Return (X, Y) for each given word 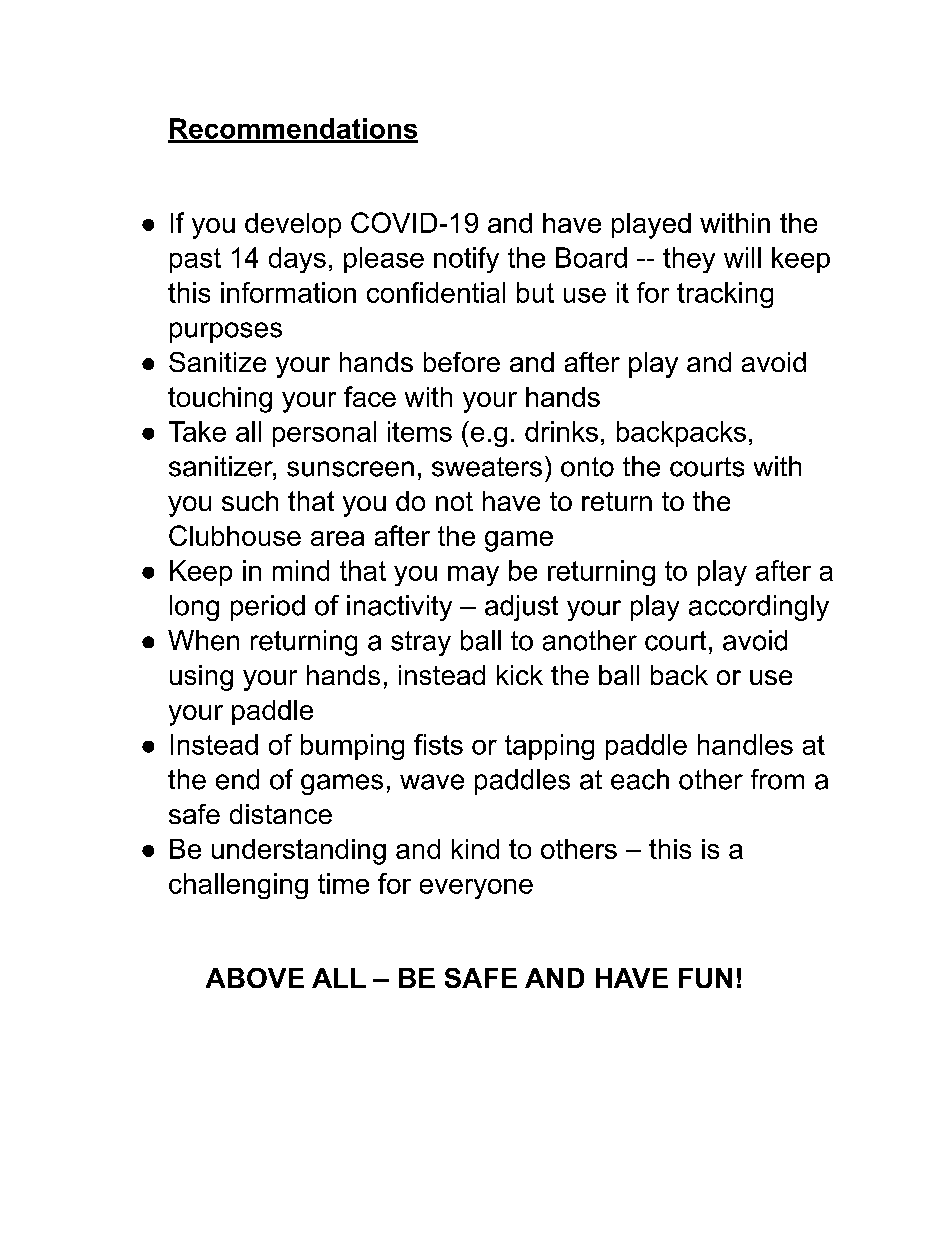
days (297, 260)
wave (432, 782)
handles (745, 744)
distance (281, 814)
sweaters (487, 467)
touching (220, 400)
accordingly (759, 608)
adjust (521, 608)
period (268, 608)
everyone (476, 889)
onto (587, 467)
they (689, 260)
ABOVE (255, 978)
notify (466, 260)
